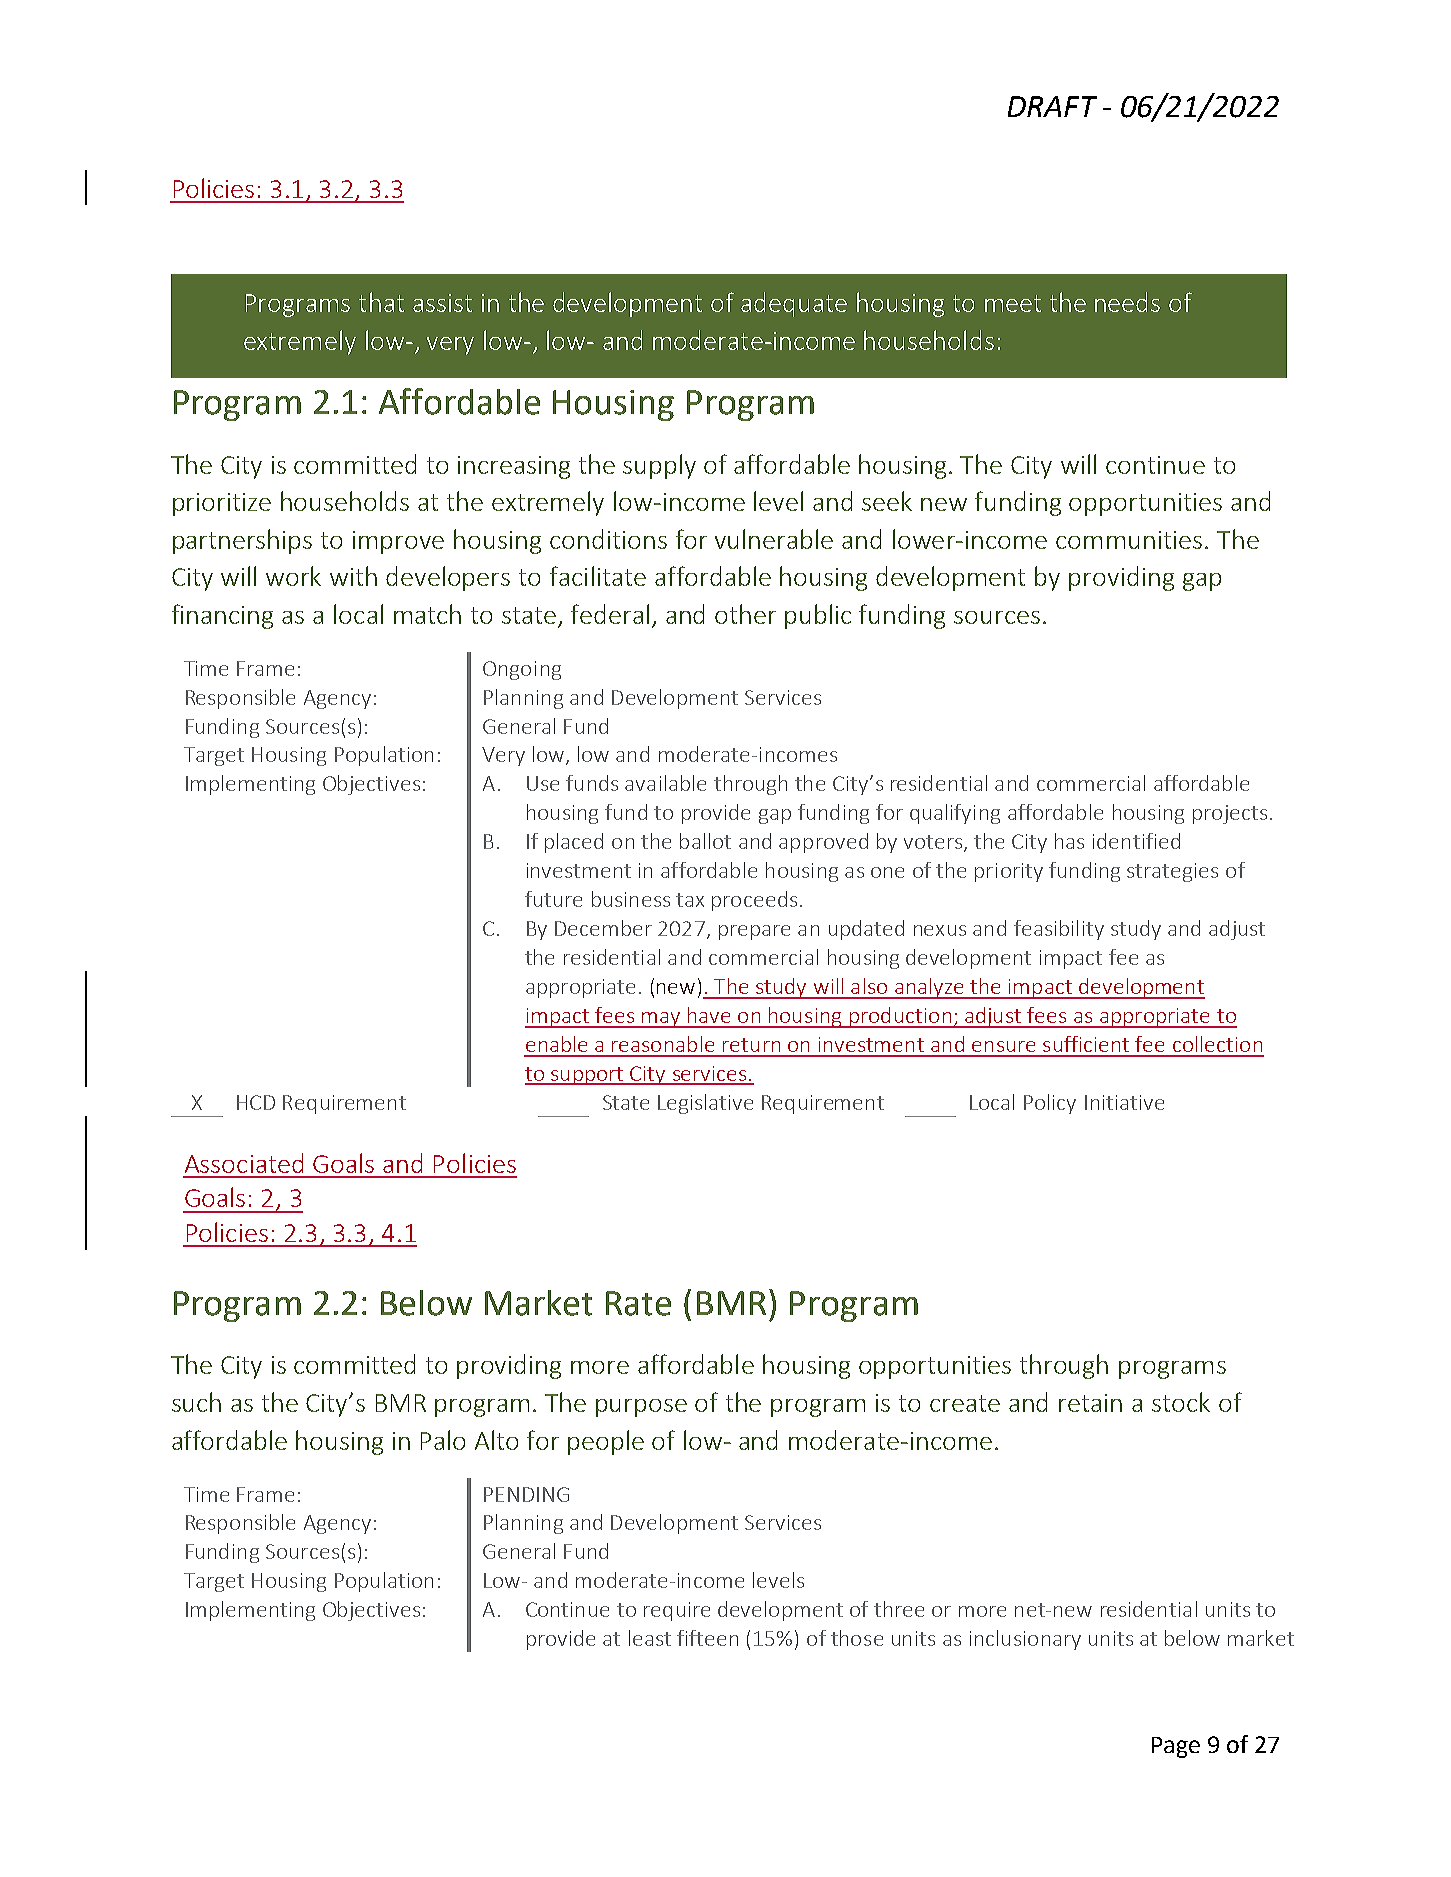 This screenshot has width=1451, height=1877. Describe the element at coordinates (705, 1104) in the screenshot. I see `Legislative` at that location.
